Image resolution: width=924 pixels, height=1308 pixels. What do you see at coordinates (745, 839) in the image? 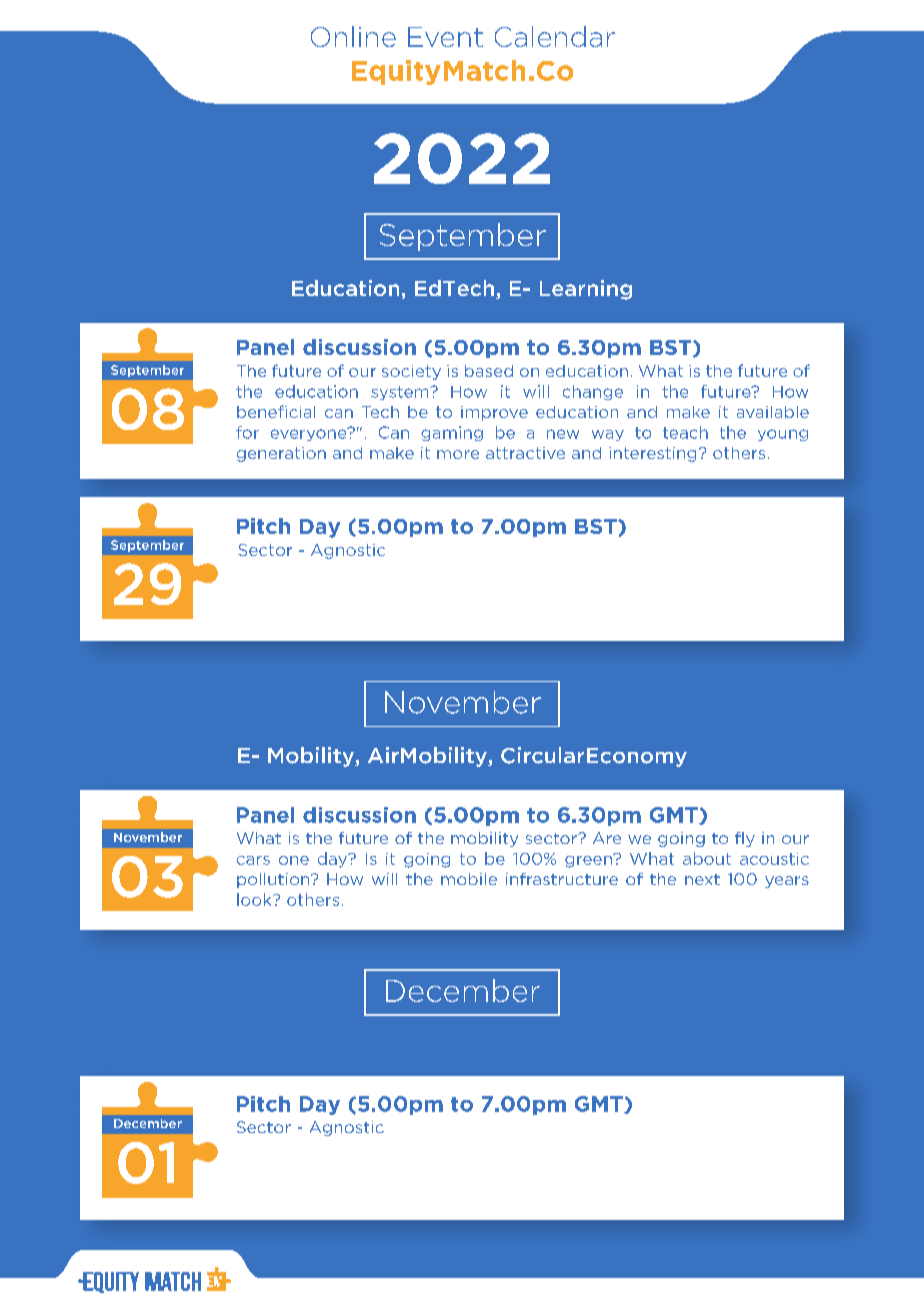
I see `fly` at bounding box center [745, 839].
